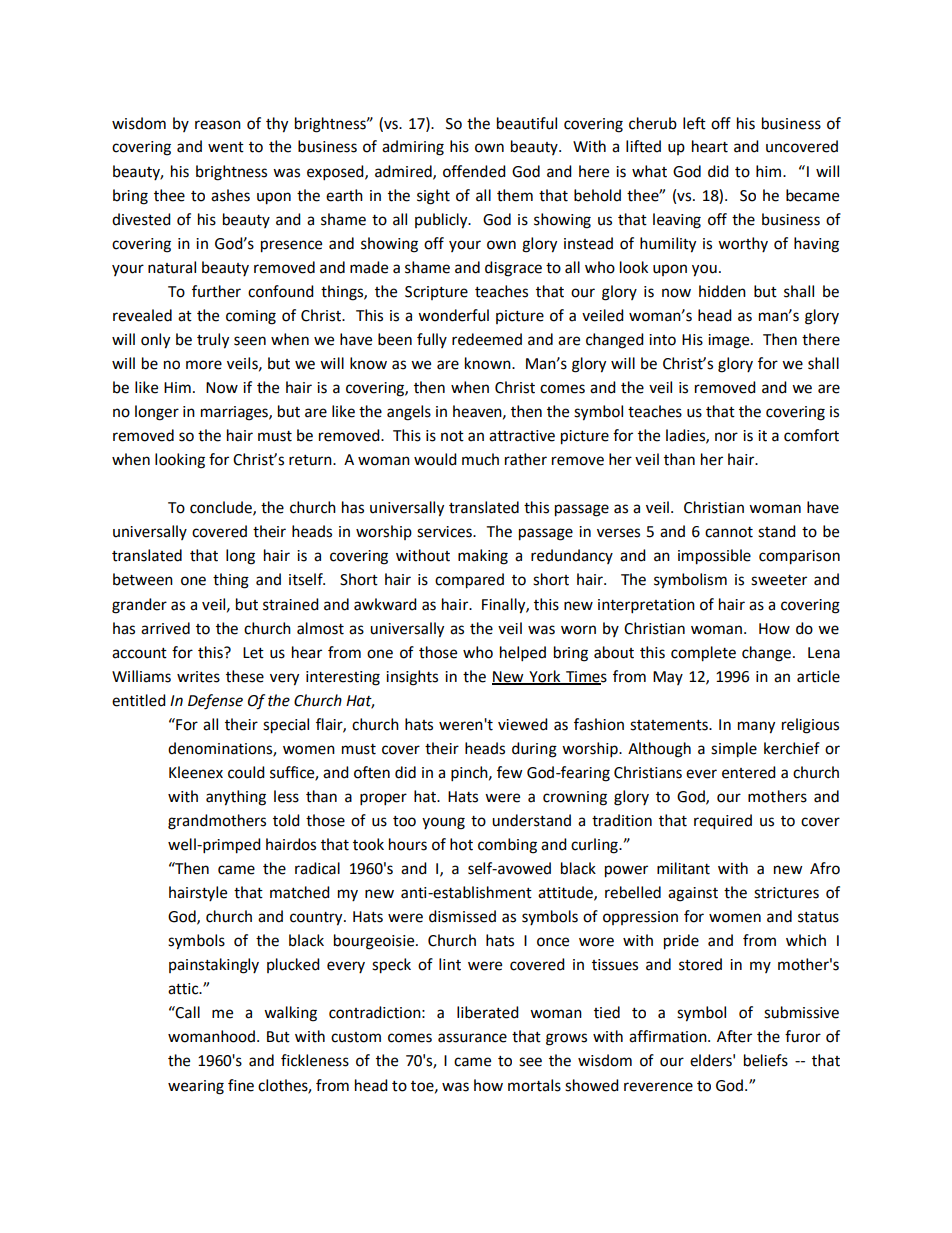 The height and width of the document is (1233, 952). What do you see at coordinates (226, 147) in the document?
I see `went` at bounding box center [226, 147].
